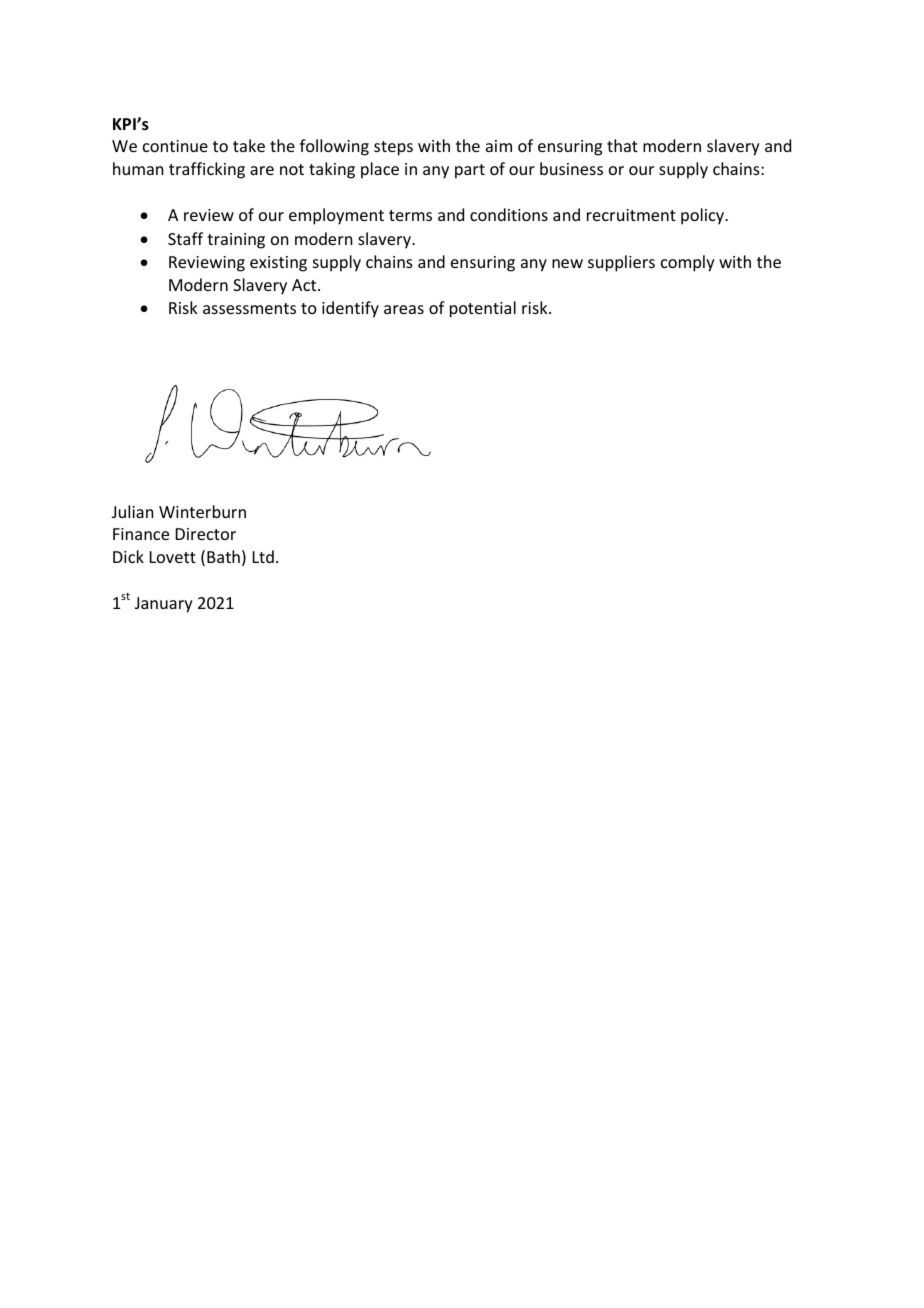 The height and width of the document is (1308, 924). Describe the element at coordinates (223, 556) in the document. I see `Bath` at that location.
